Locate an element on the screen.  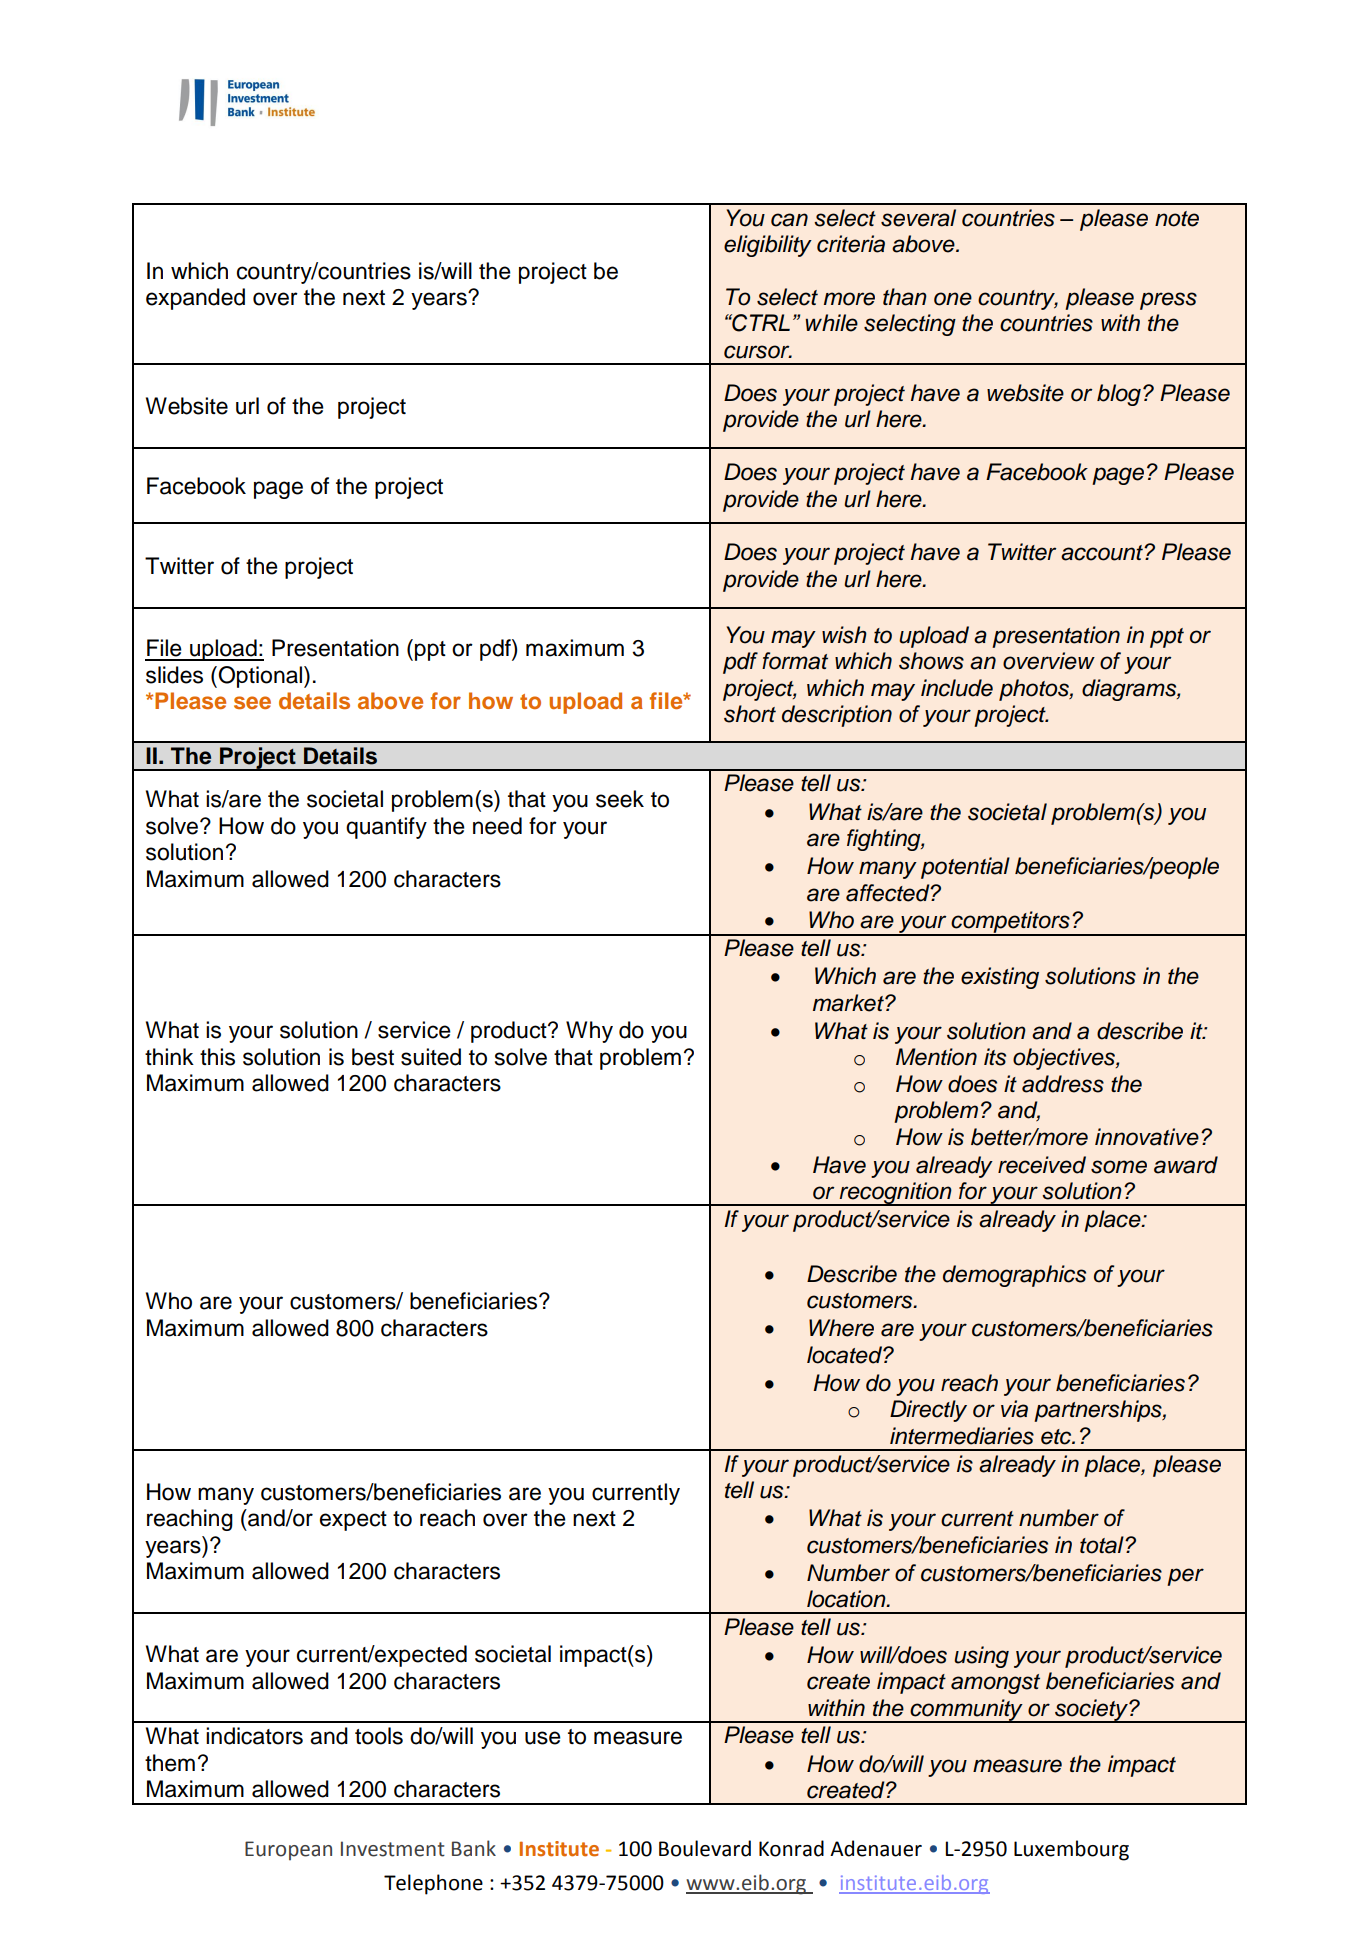
received is located at coordinates (1042, 1165).
